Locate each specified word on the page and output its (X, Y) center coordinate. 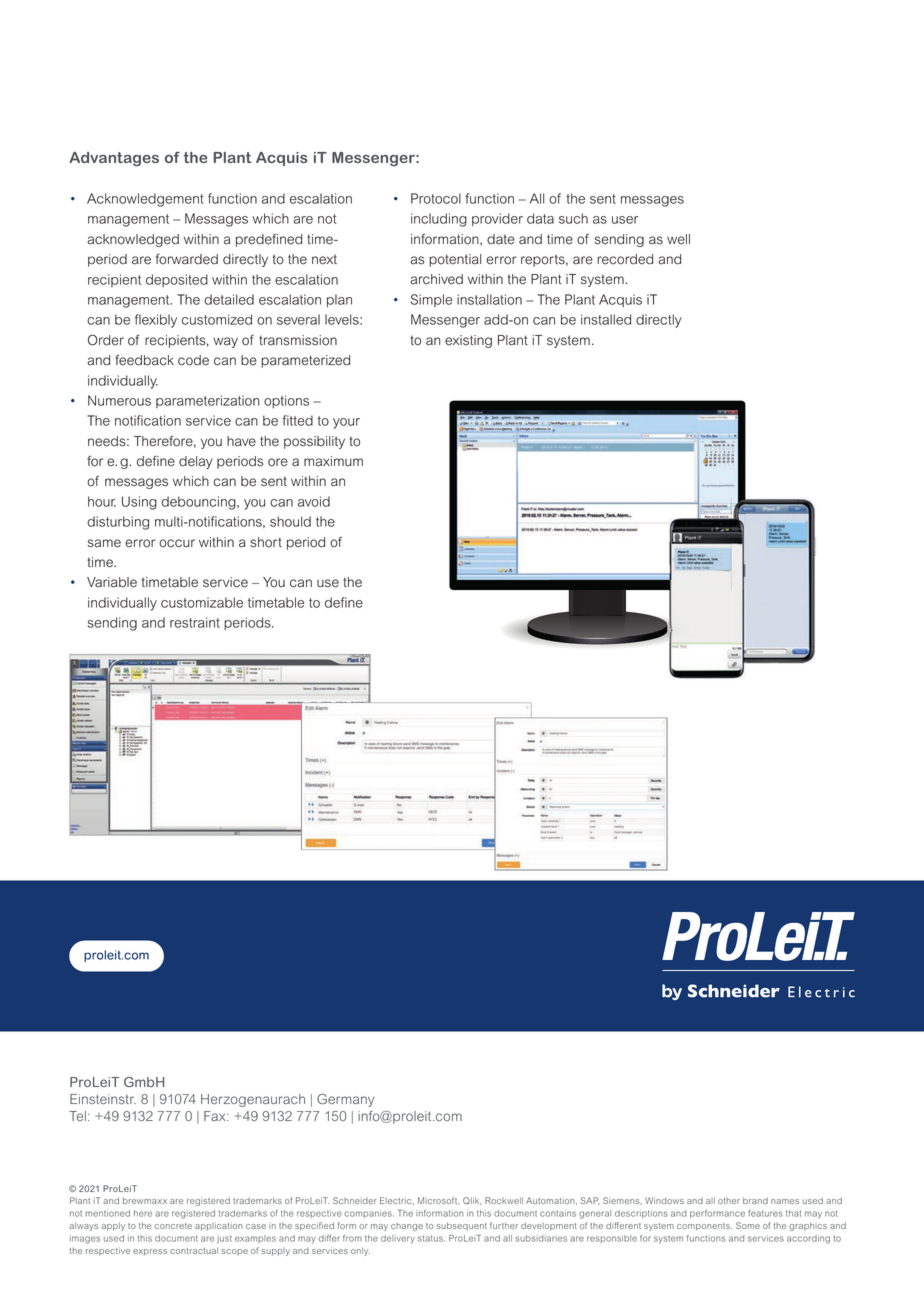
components (704, 1227)
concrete (173, 1226)
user (625, 220)
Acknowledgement (145, 200)
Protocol (436, 198)
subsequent (462, 1226)
